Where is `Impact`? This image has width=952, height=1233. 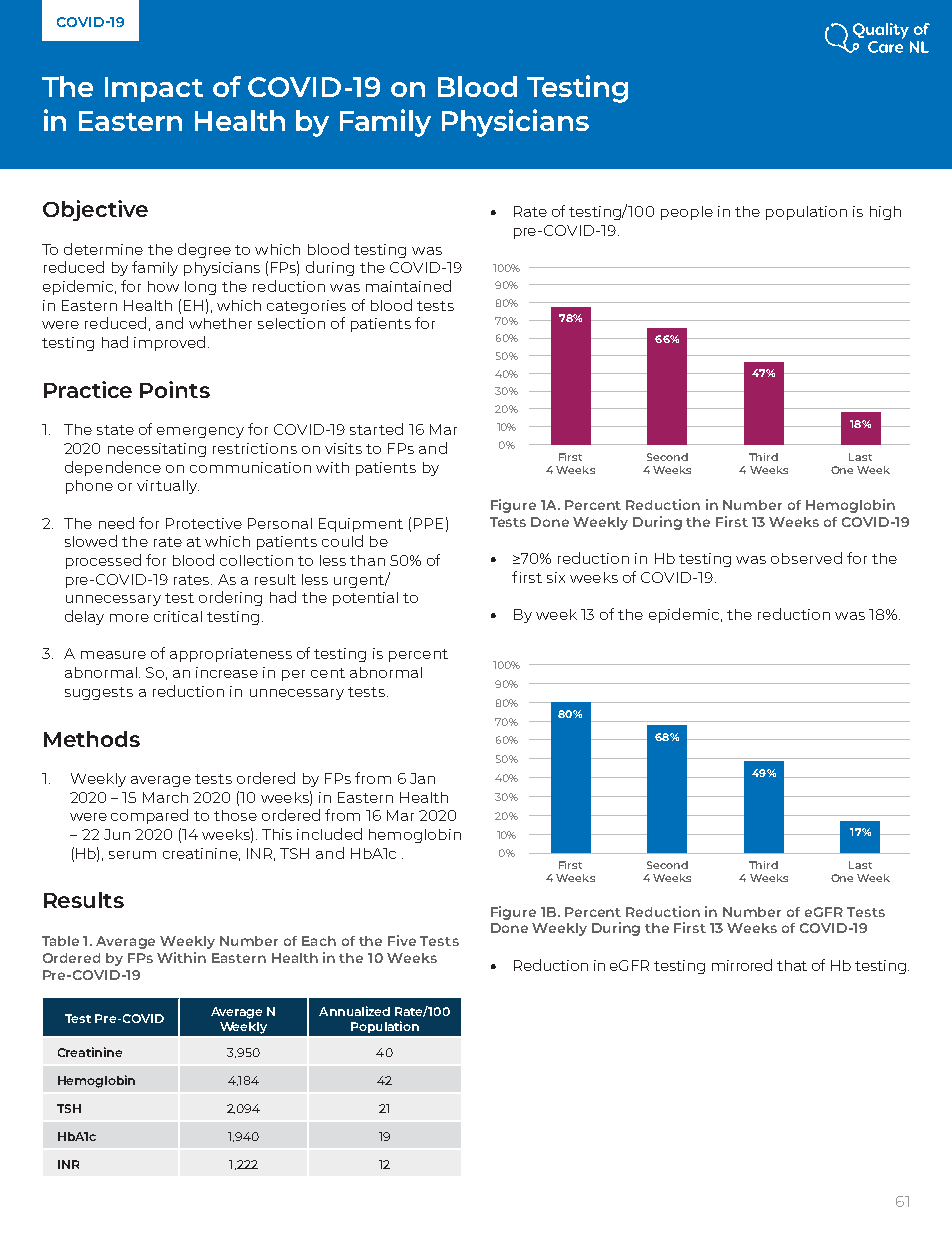
Impact is located at coordinates (154, 89).
